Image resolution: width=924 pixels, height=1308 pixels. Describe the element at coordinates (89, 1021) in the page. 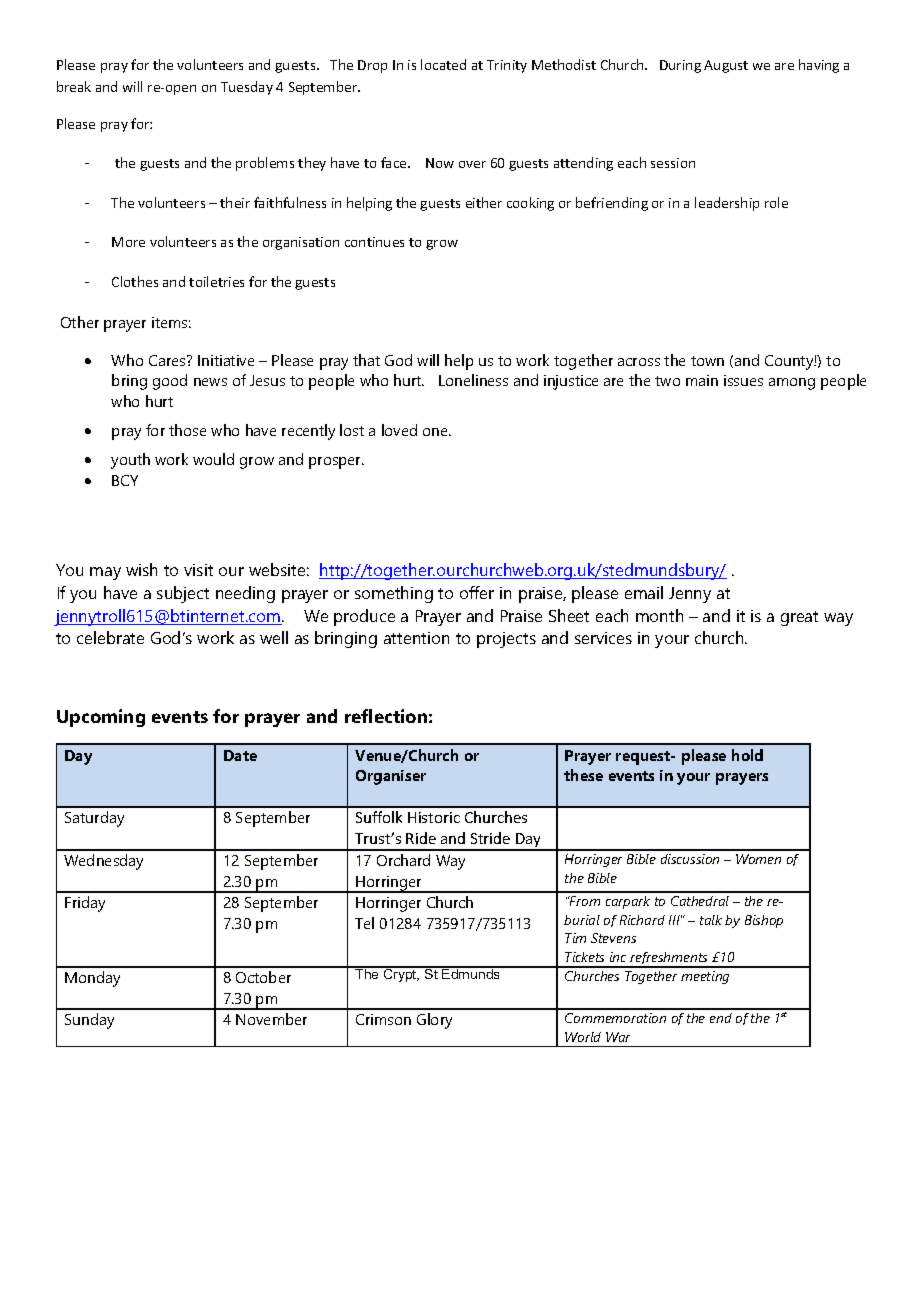

I see `Sunday` at that location.
